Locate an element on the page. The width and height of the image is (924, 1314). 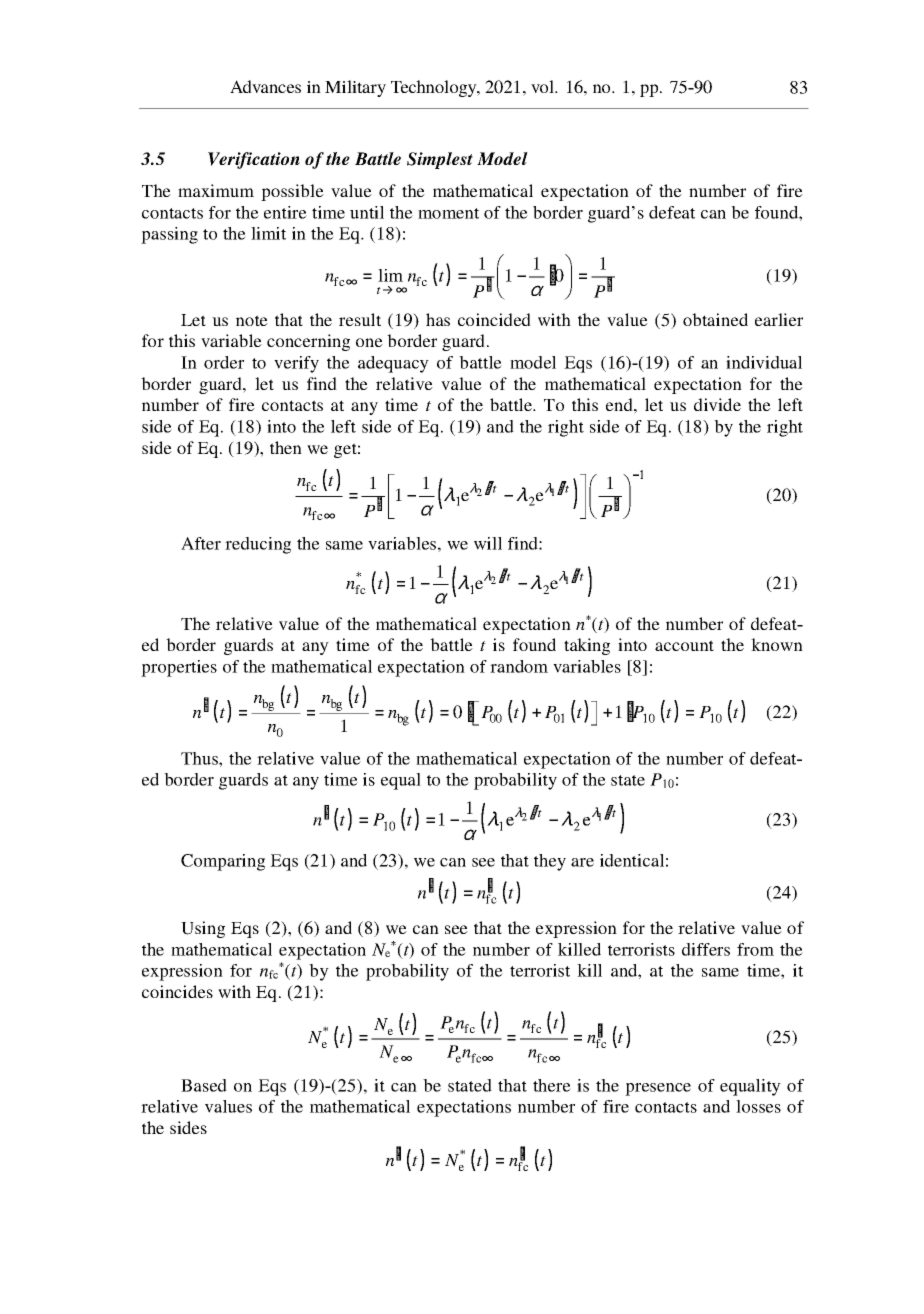
vol is located at coordinates (543, 86).
